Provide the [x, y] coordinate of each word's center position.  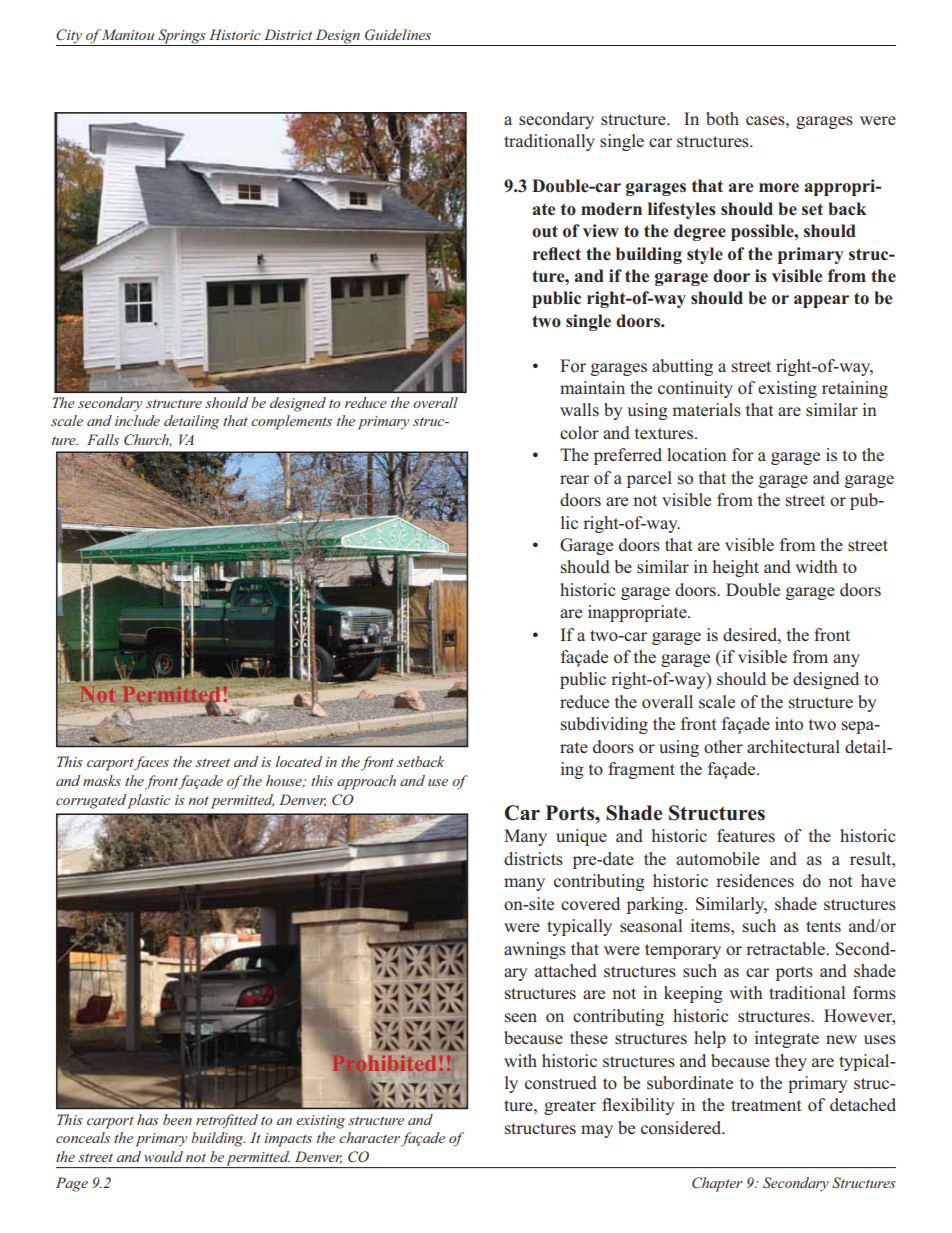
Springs [182, 37]
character [369, 1137]
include [137, 420]
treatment [766, 1105]
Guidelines [398, 35]
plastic [148, 801]
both [722, 118]
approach [366, 782]
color [579, 433]
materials [707, 410]
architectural [793, 746]
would [163, 1156]
